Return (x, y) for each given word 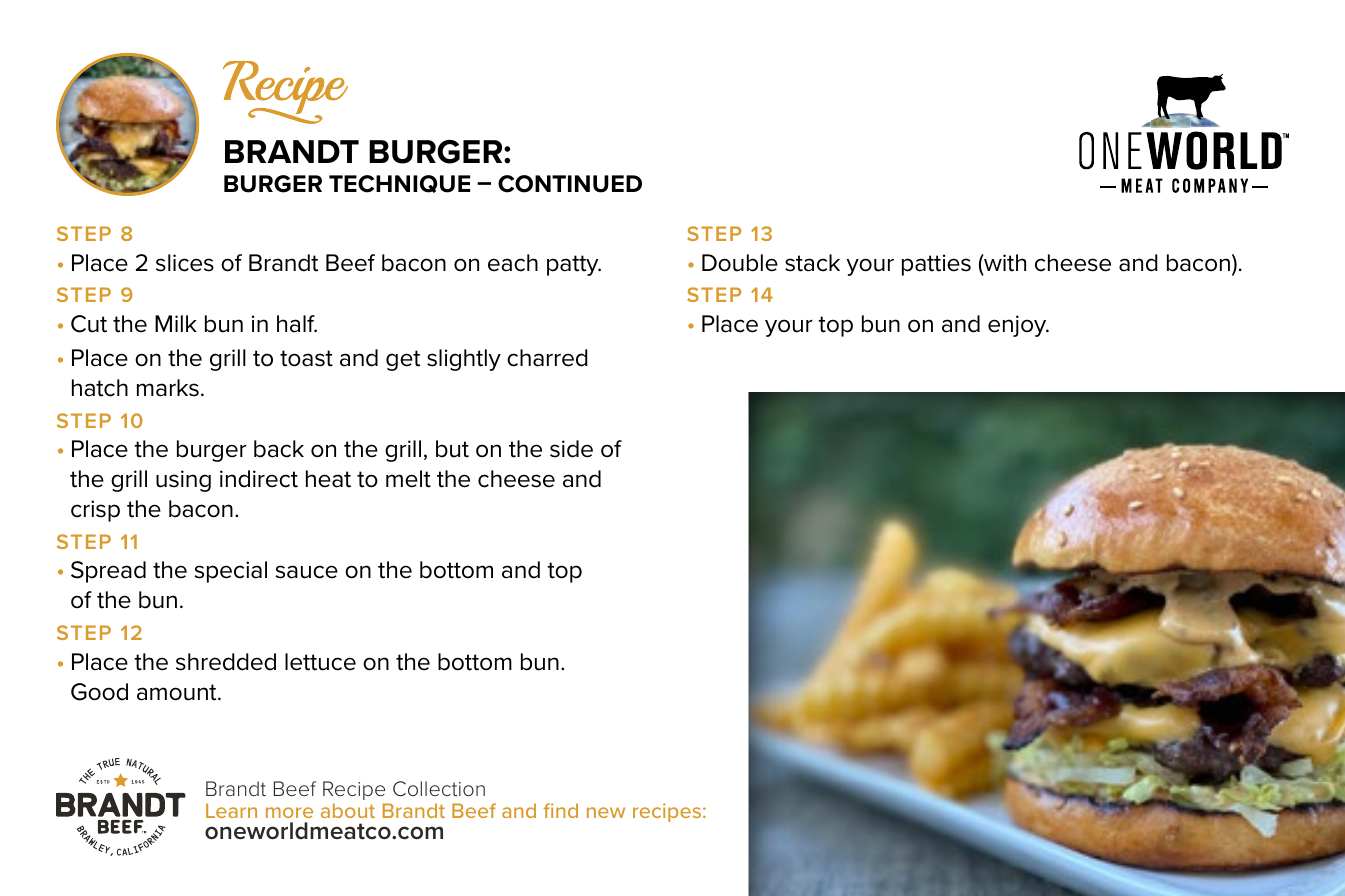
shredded (226, 662)
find (560, 810)
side (571, 449)
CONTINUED (570, 184)
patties (936, 265)
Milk (176, 323)
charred (547, 358)
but (452, 449)
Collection (439, 789)
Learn (231, 810)
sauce (307, 572)
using (183, 481)
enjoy (1018, 326)
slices (185, 263)
